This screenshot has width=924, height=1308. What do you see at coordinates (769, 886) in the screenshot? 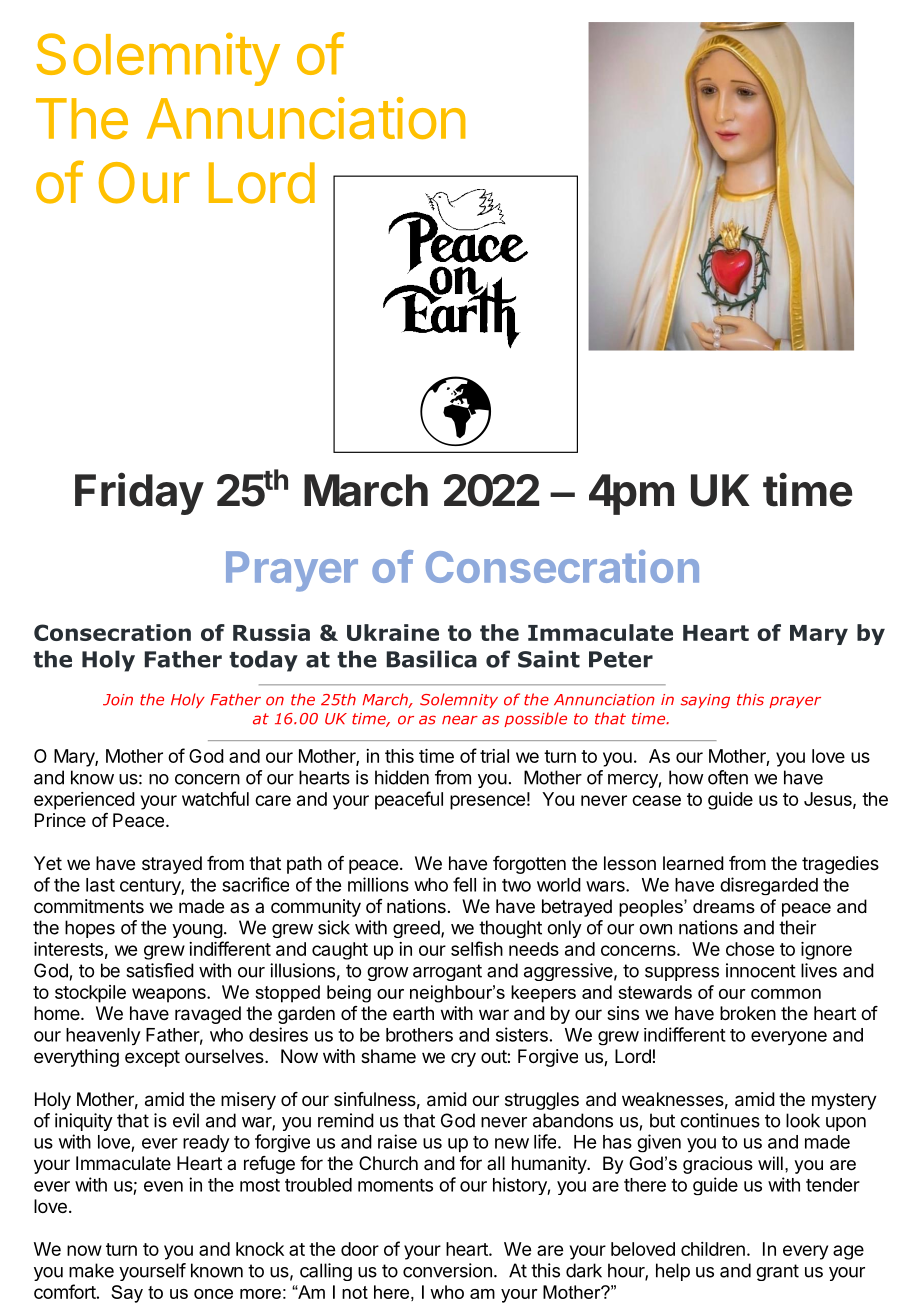
I see `disregarded` at bounding box center [769, 886].
